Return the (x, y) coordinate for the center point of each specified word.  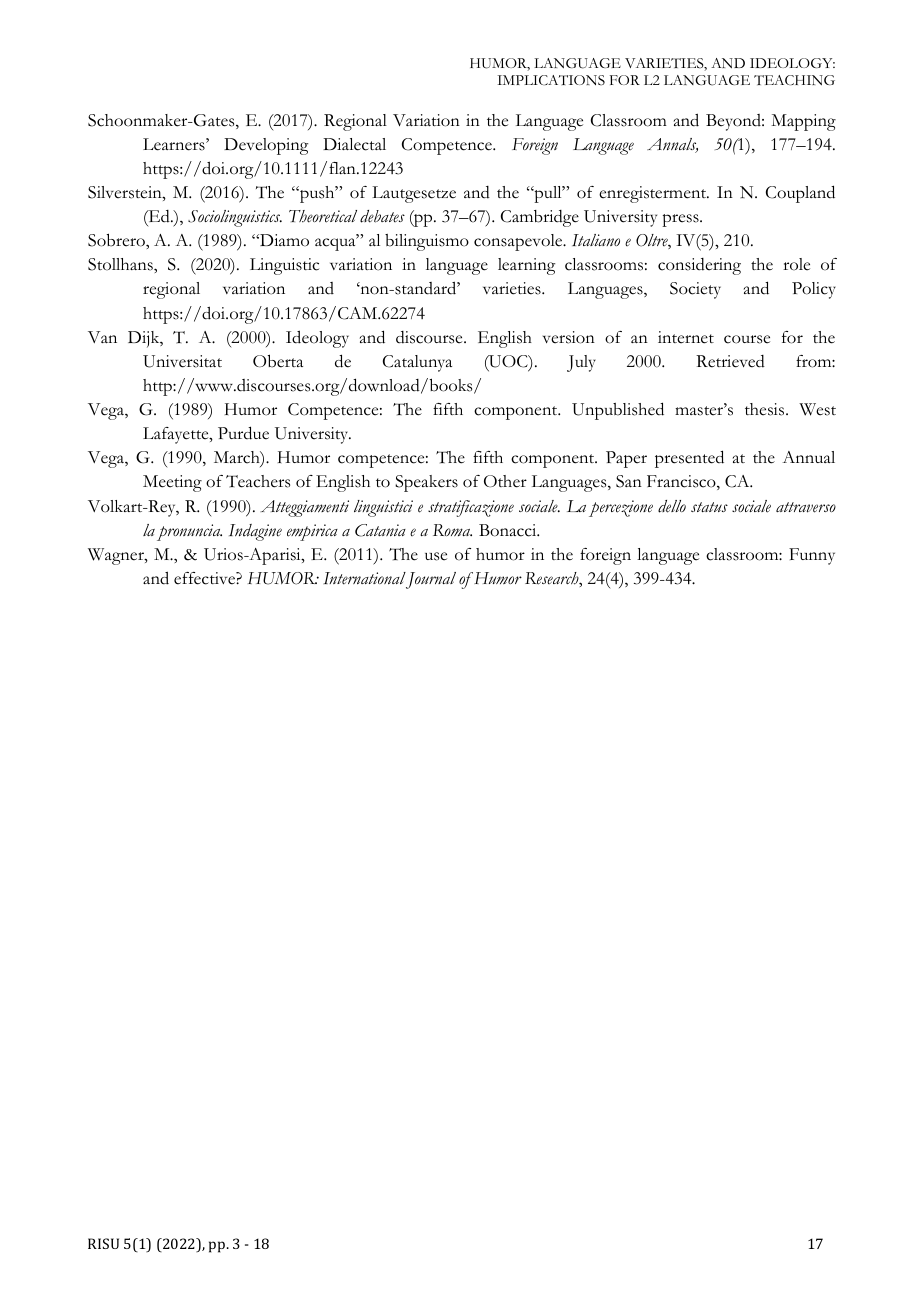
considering (699, 266)
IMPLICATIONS (551, 80)
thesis (766, 409)
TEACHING (794, 80)
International (364, 578)
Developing (266, 146)
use (436, 556)
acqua (336, 244)
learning (526, 266)
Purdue (243, 433)
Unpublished (618, 411)
